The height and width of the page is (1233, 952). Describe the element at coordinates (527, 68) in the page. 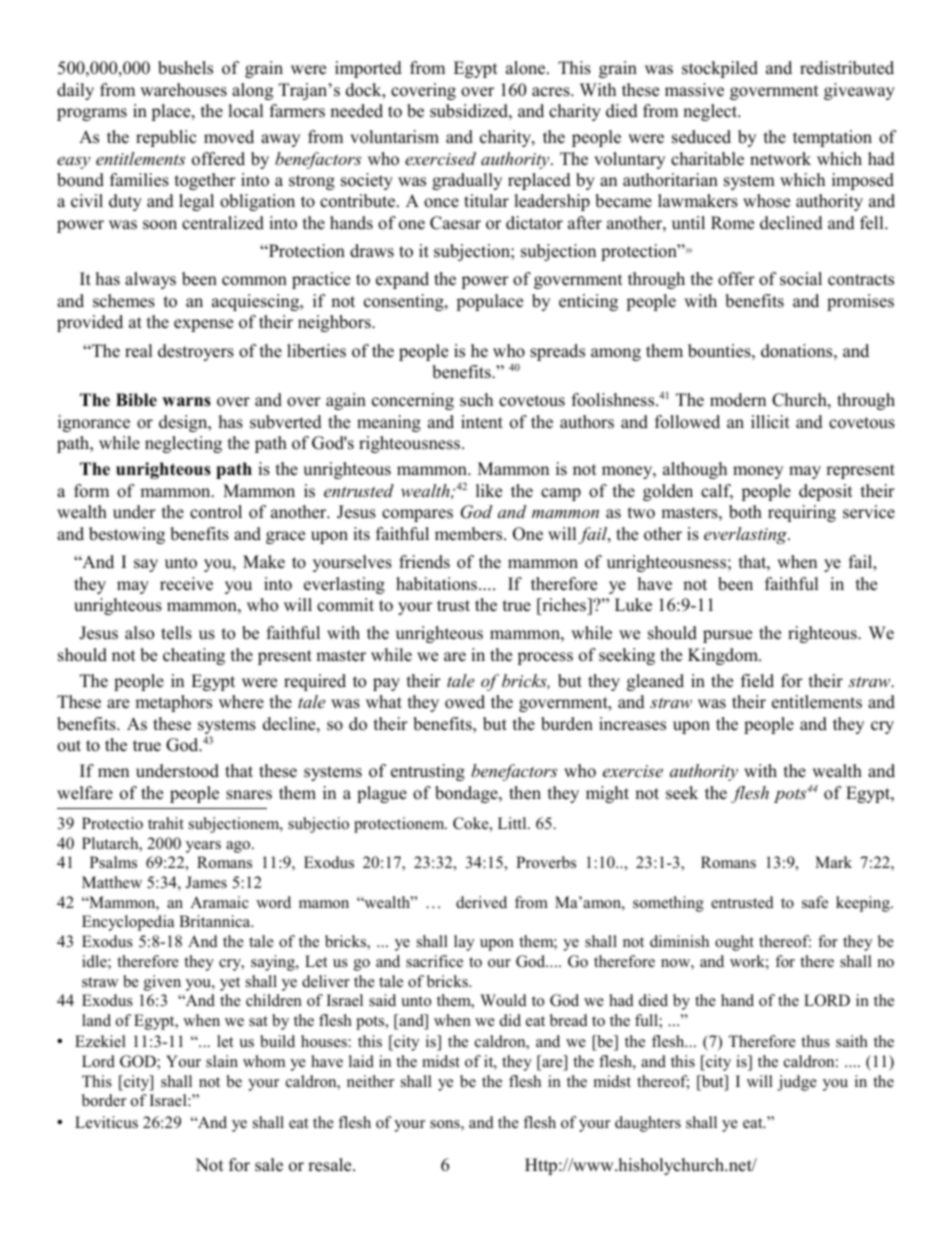

I see `alone` at that location.
